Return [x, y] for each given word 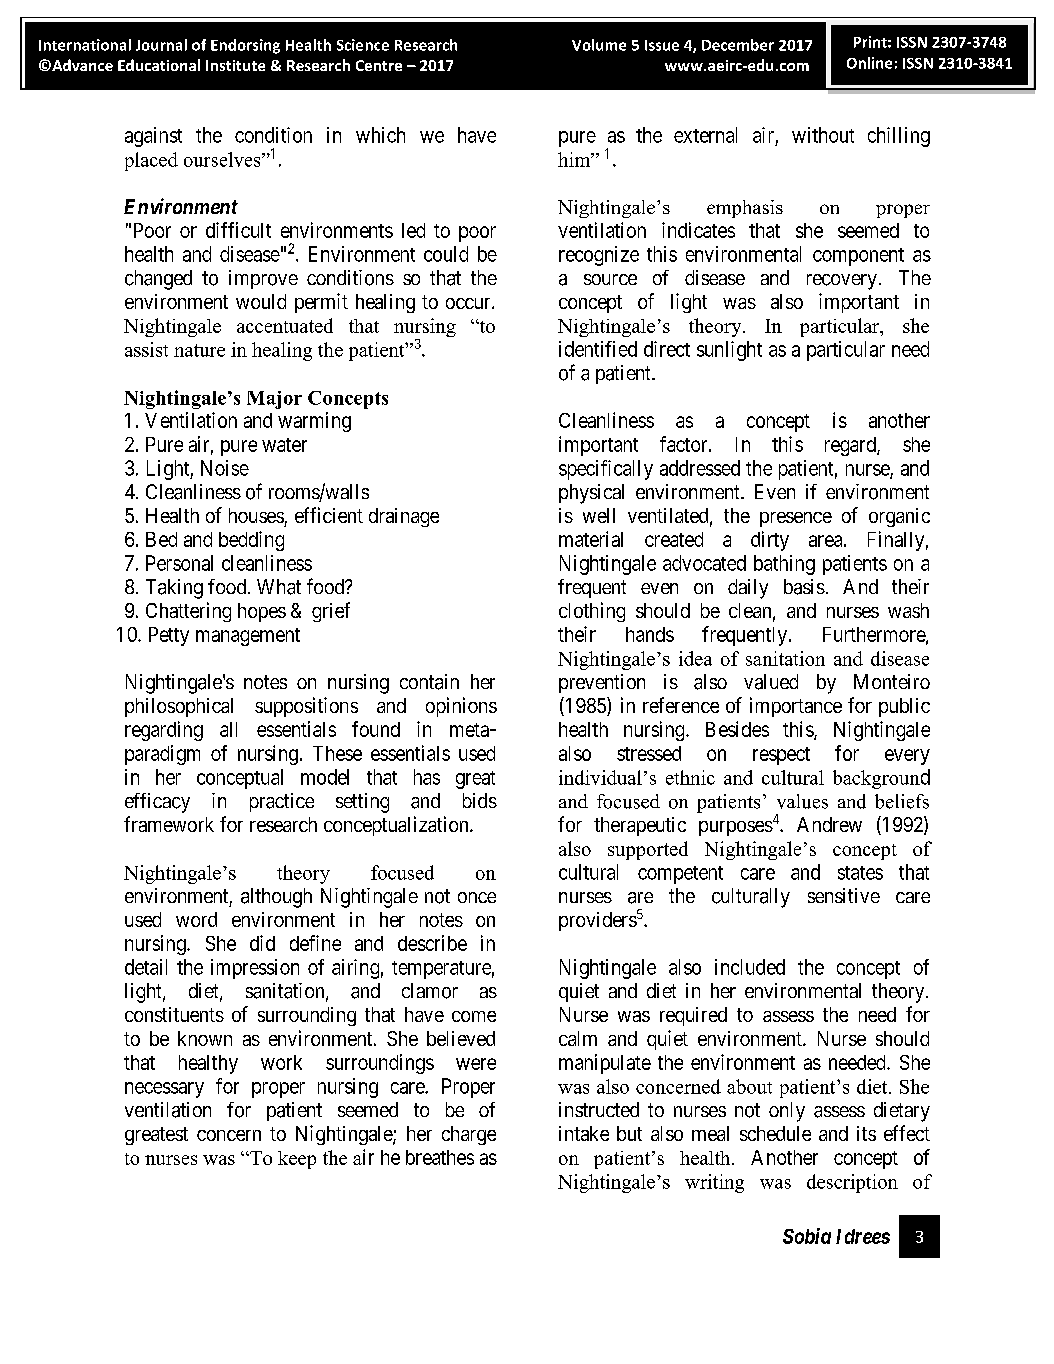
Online [869, 63]
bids [480, 800]
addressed [700, 468]
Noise [225, 468]
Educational [159, 65]
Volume [599, 45]
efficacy [157, 803]
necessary [164, 1090]
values [802, 801]
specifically [606, 470]
